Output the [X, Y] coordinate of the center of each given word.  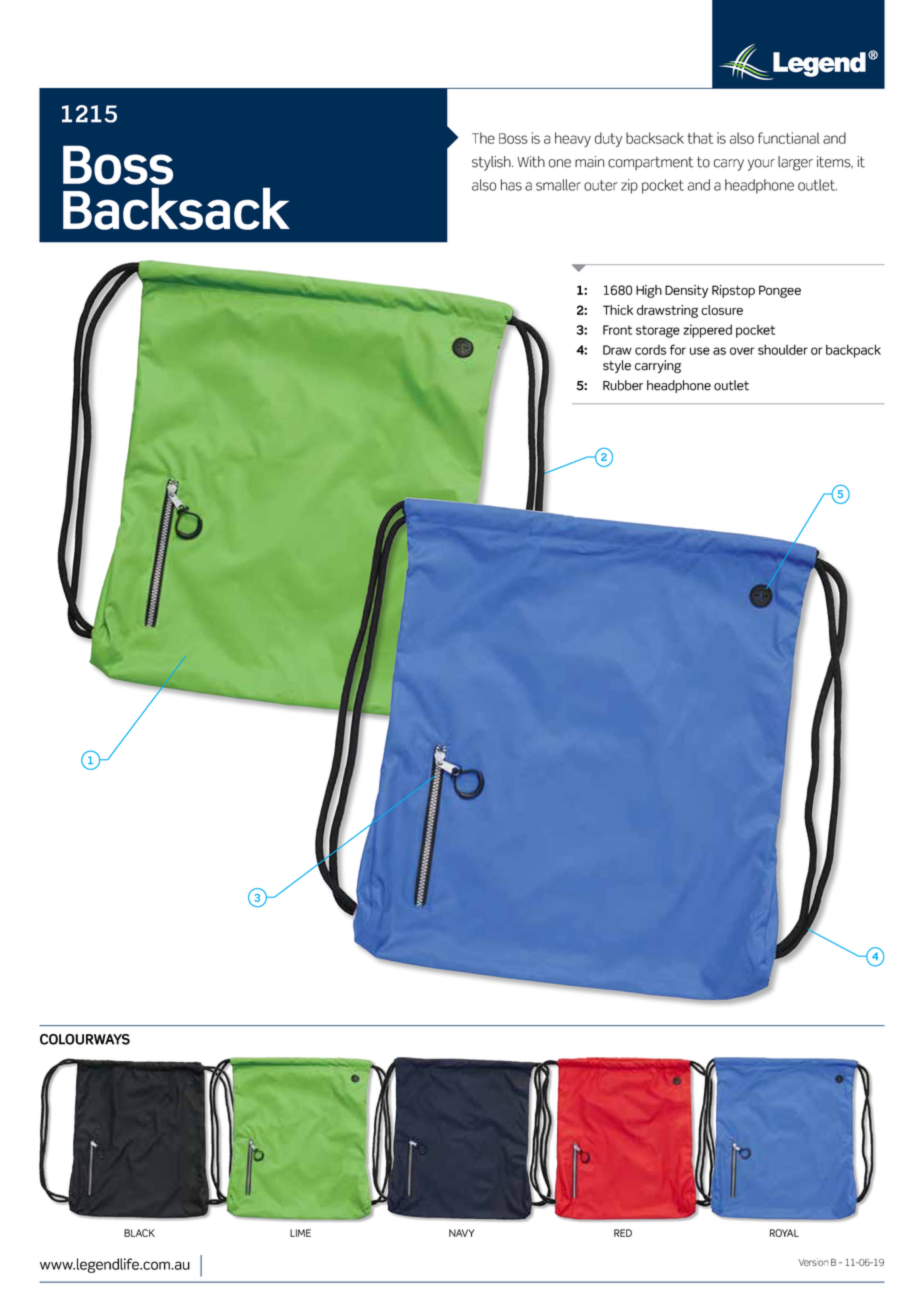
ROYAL [784, 1233]
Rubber [623, 385]
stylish [492, 163]
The [483, 138]
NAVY [462, 1233]
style [617, 366]
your [761, 165]
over [742, 351]
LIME [300, 1233]
